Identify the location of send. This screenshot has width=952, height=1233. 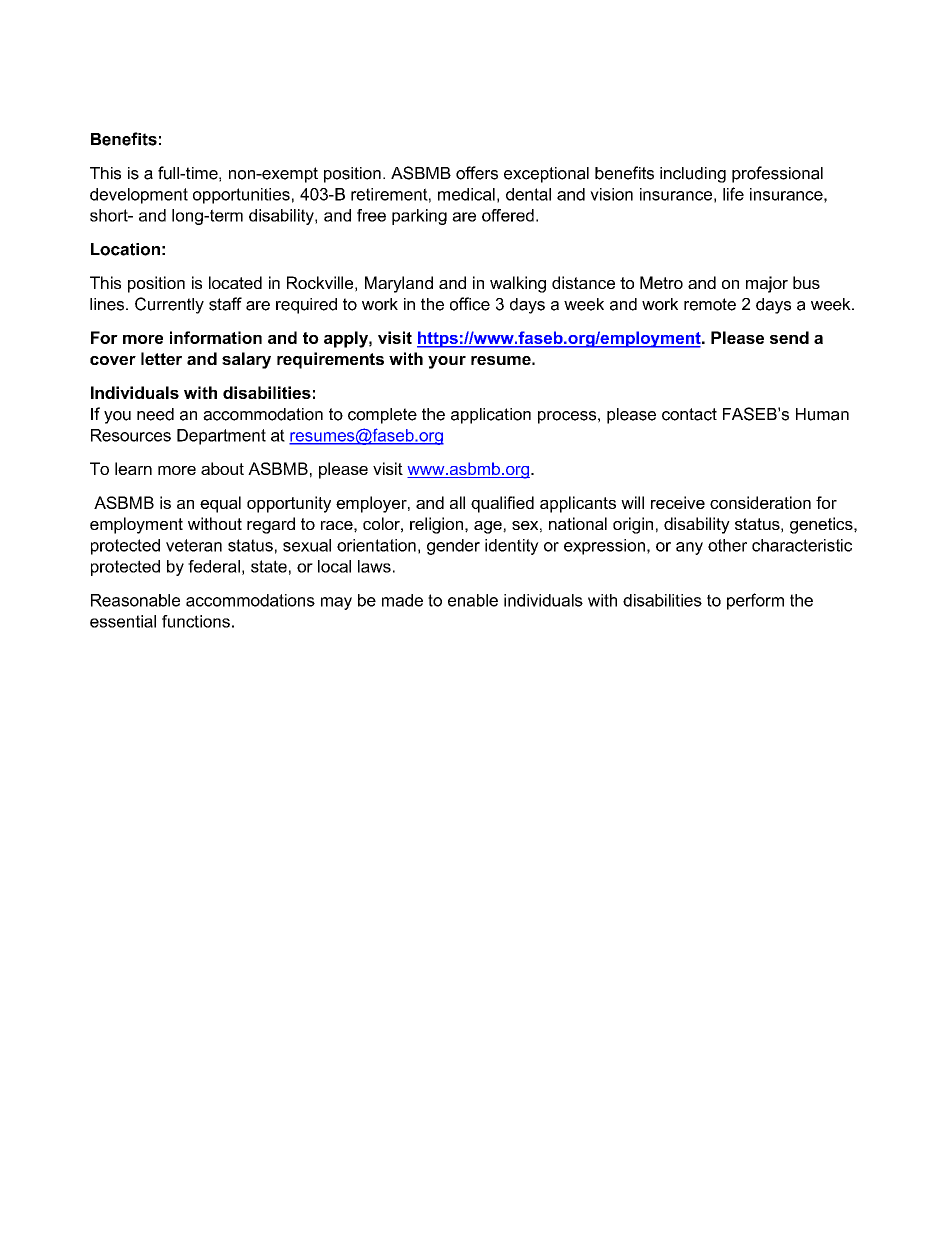
(789, 337).
